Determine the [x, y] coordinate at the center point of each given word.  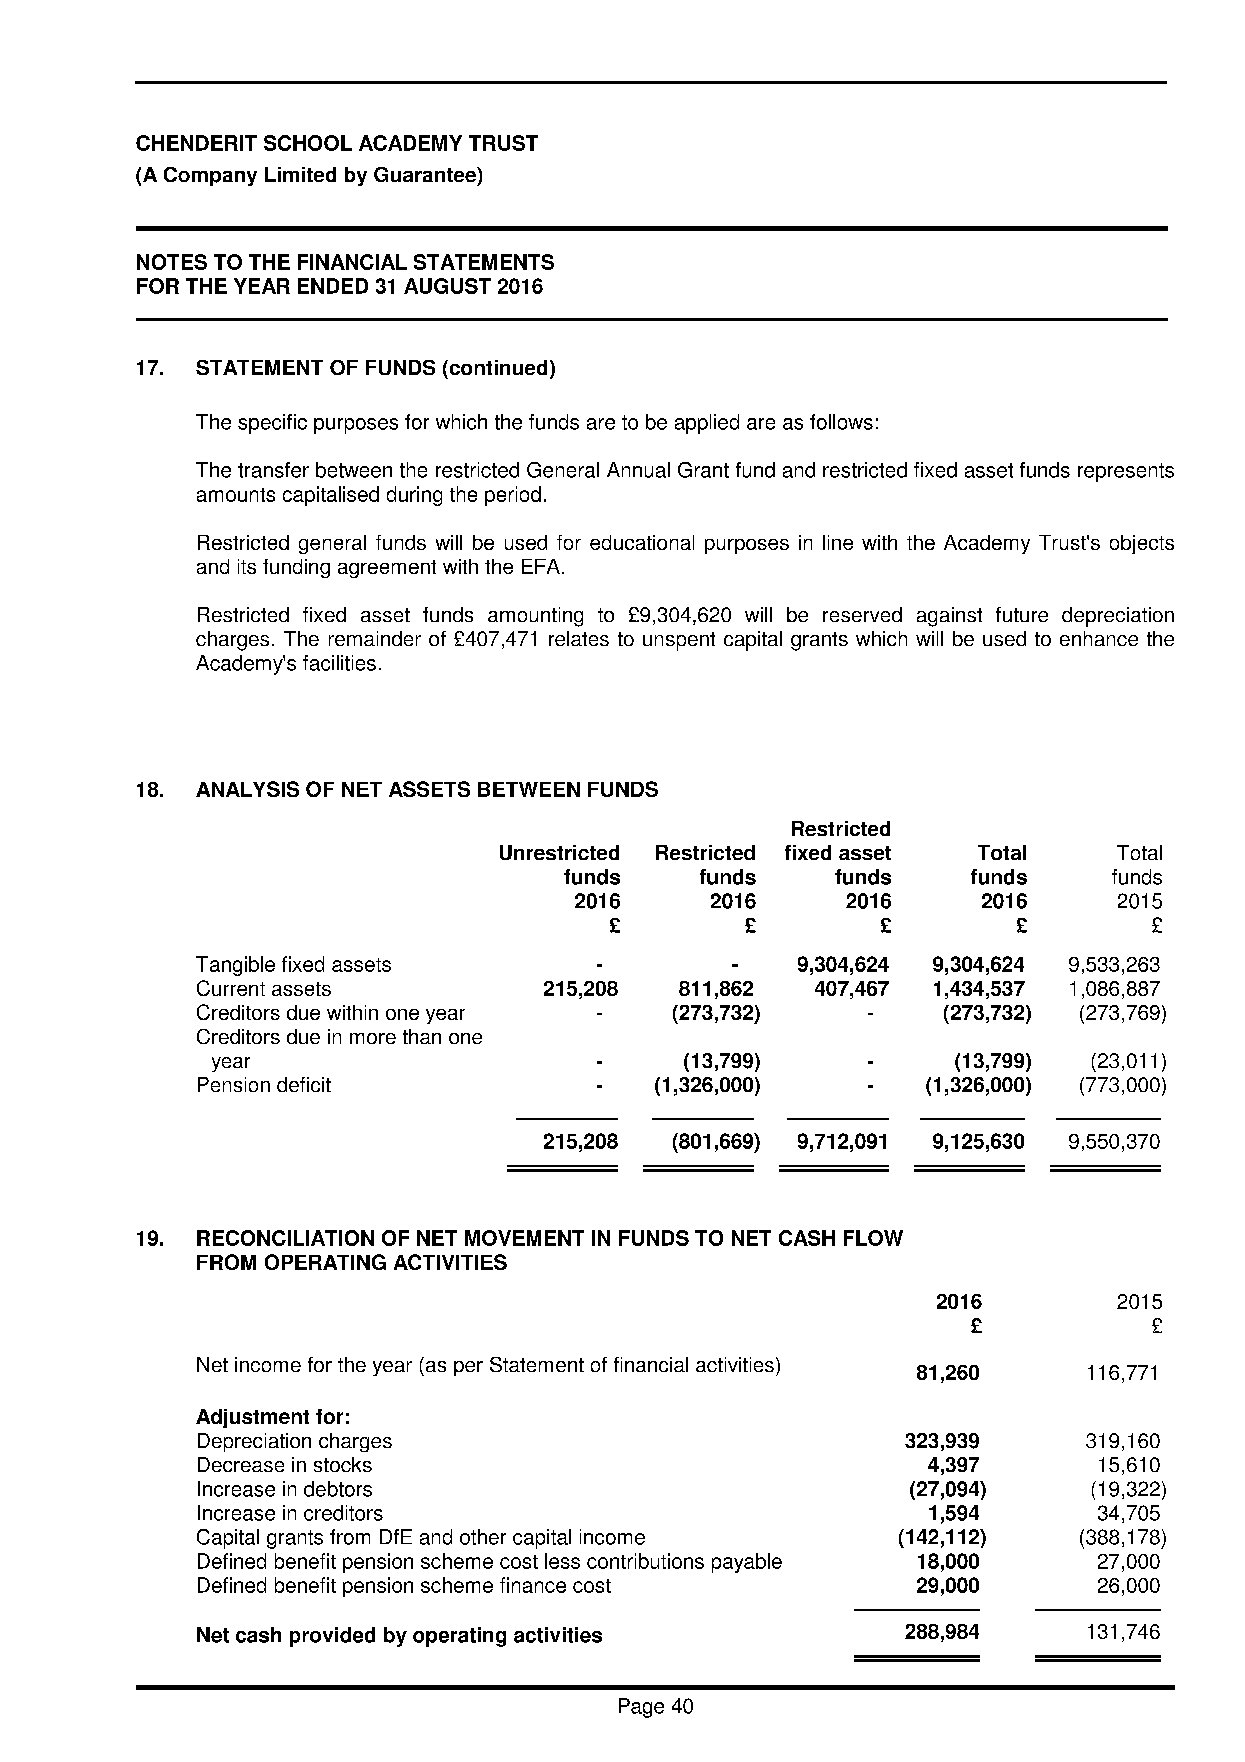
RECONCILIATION [285, 1238]
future [1022, 614]
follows [841, 422]
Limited [300, 174]
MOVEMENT [524, 1238]
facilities [339, 663]
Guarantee [426, 174]
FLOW [873, 1238]
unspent [679, 641]
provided [332, 1637]
